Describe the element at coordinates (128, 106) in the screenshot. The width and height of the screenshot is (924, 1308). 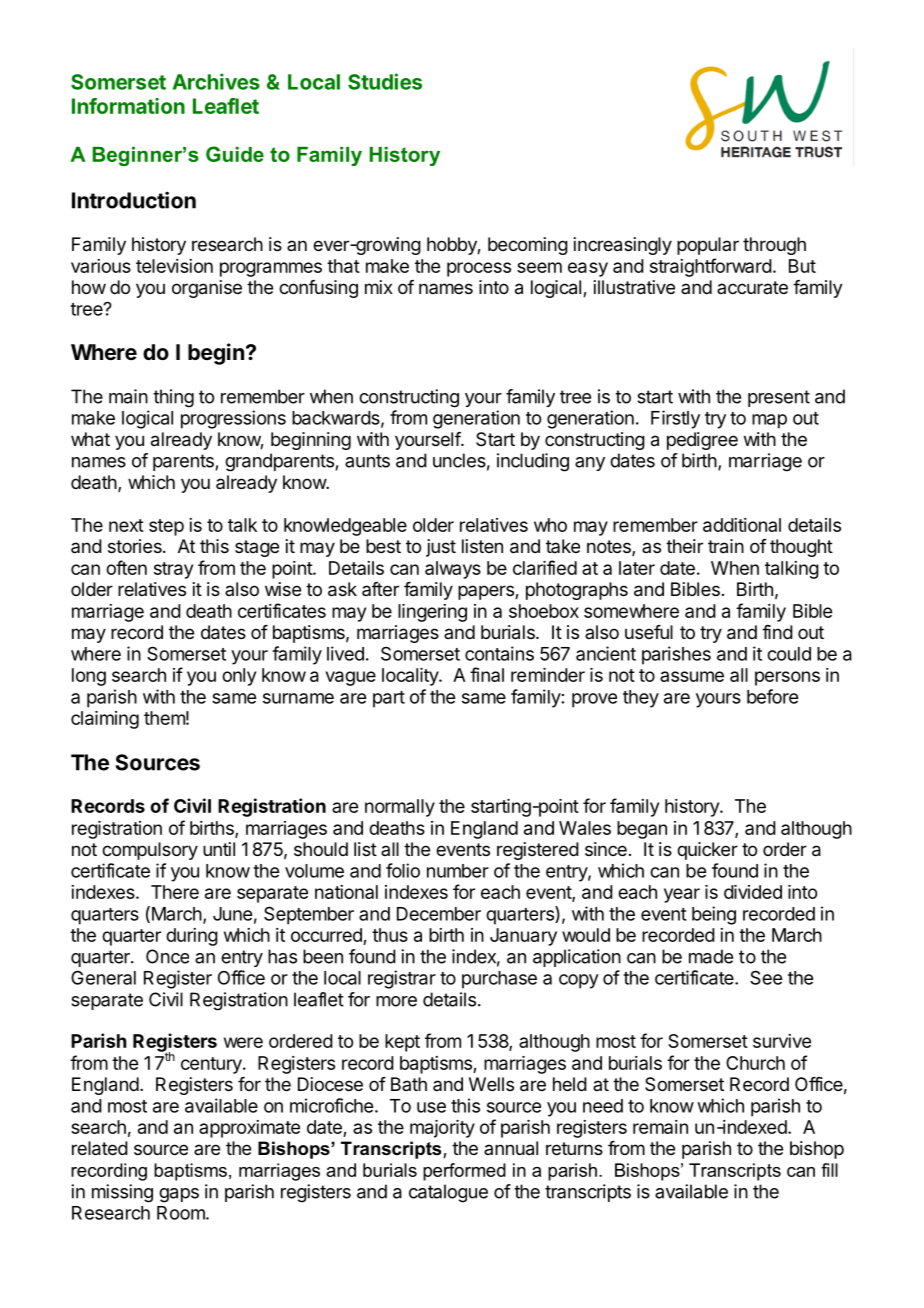
I see `Information` at that location.
